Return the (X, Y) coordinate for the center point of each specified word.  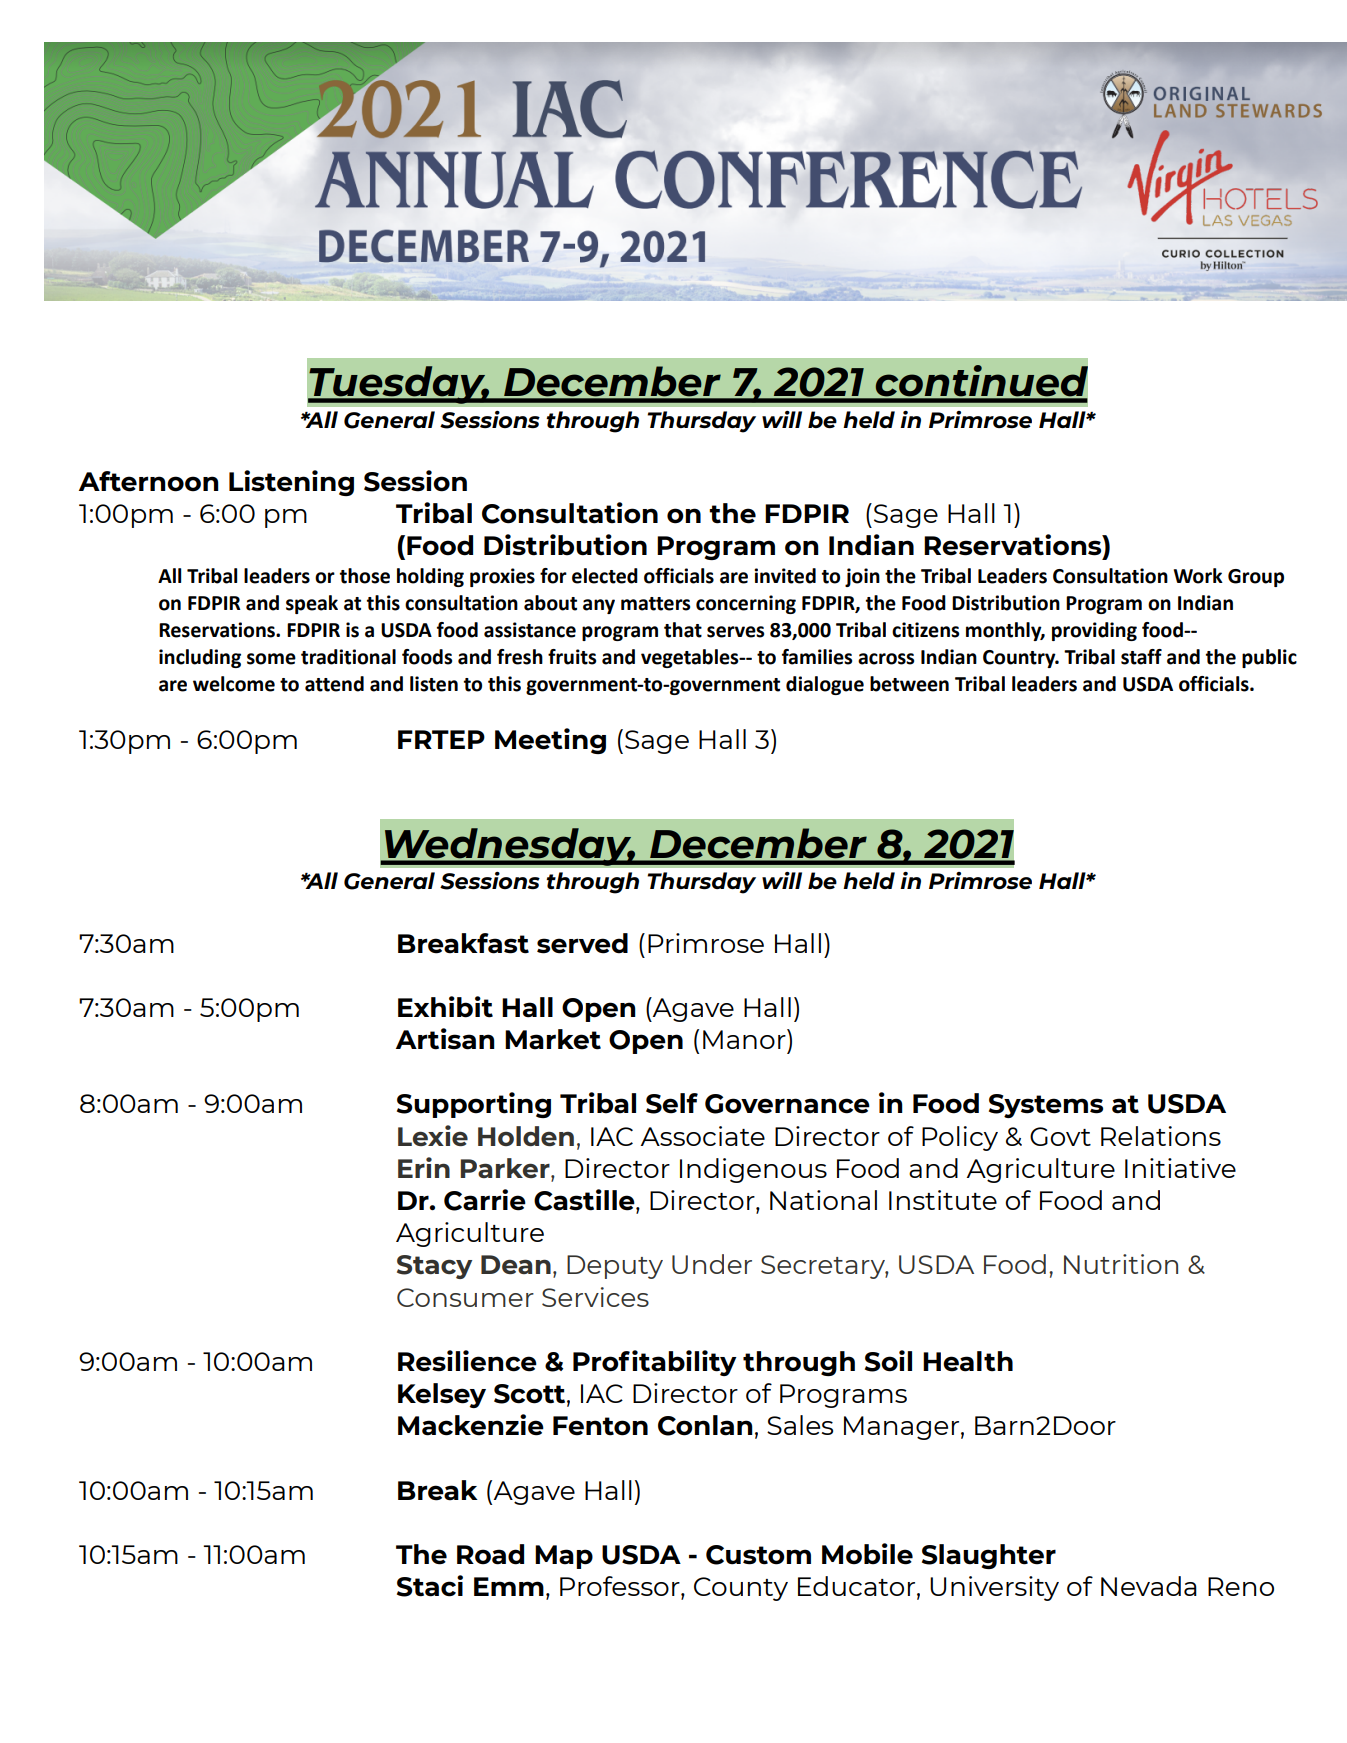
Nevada (1149, 1586)
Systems (1046, 1106)
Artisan (445, 1039)
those (365, 576)
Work (1198, 576)
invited (785, 576)
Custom (758, 1555)
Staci (430, 1586)
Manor (745, 1039)
